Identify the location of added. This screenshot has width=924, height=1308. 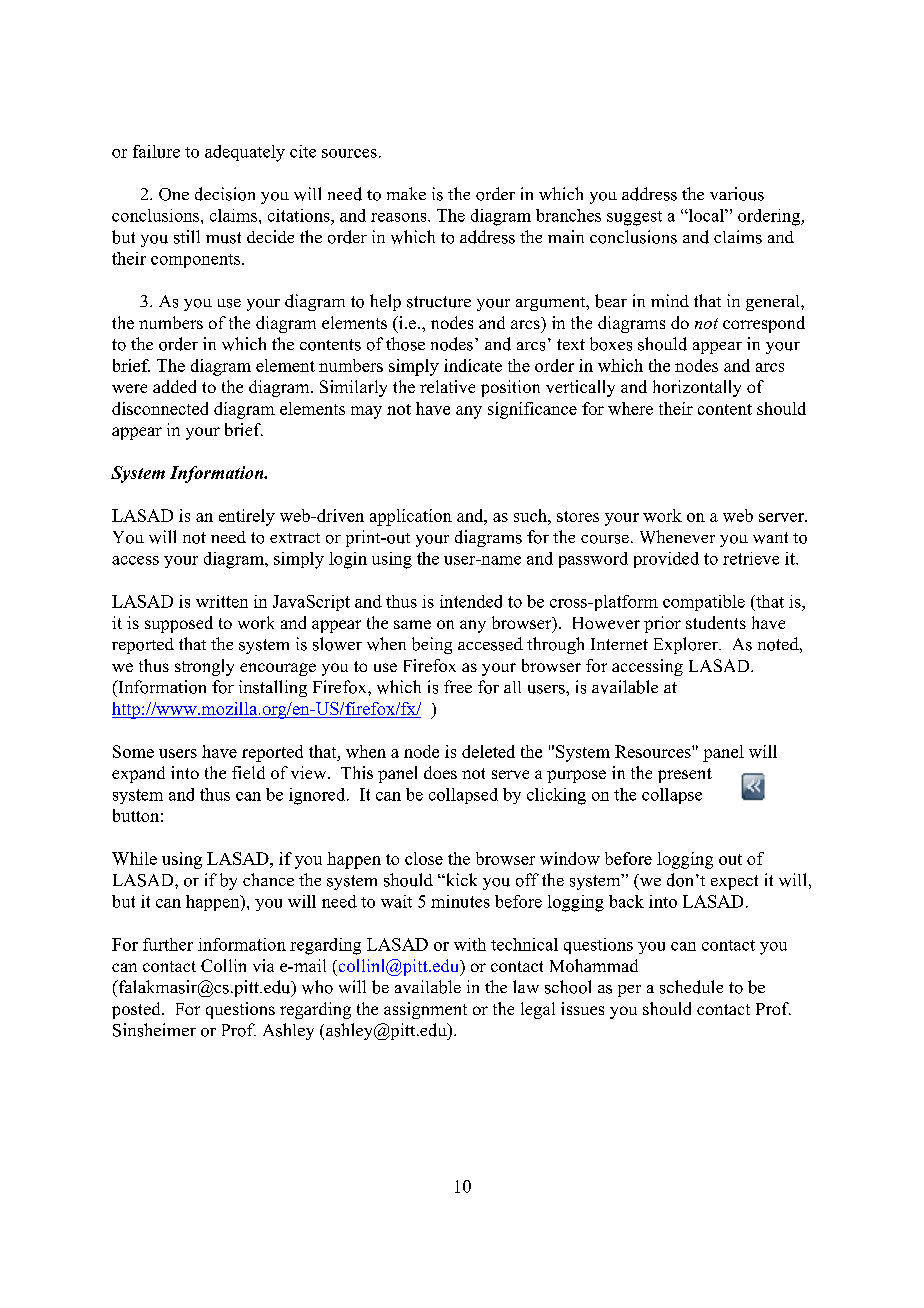
(174, 386).
